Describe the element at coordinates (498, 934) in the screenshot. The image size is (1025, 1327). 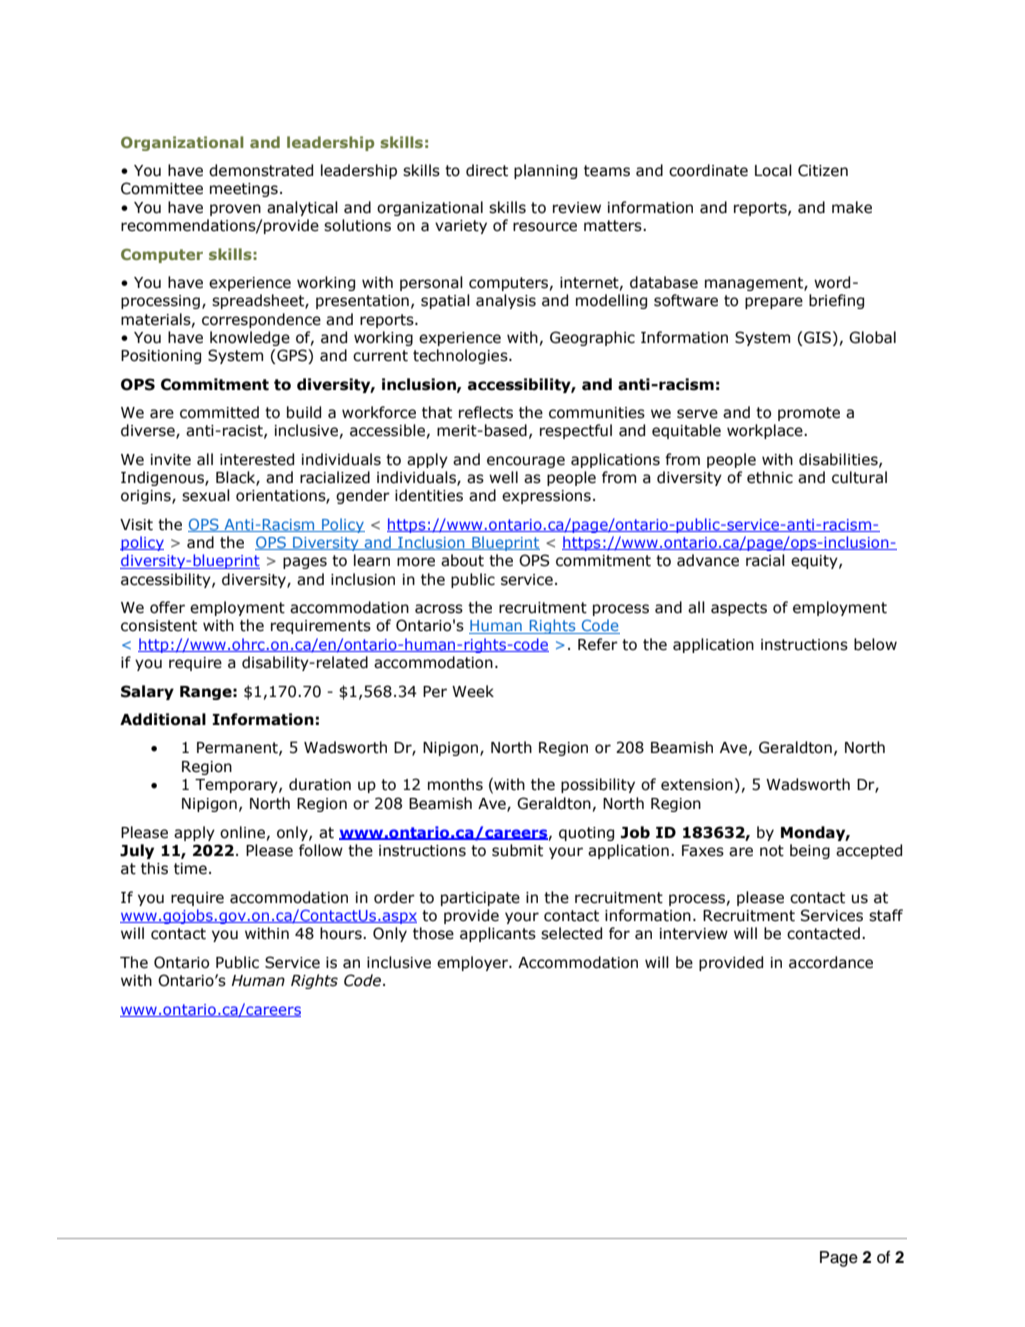
I see `applicants` at that location.
